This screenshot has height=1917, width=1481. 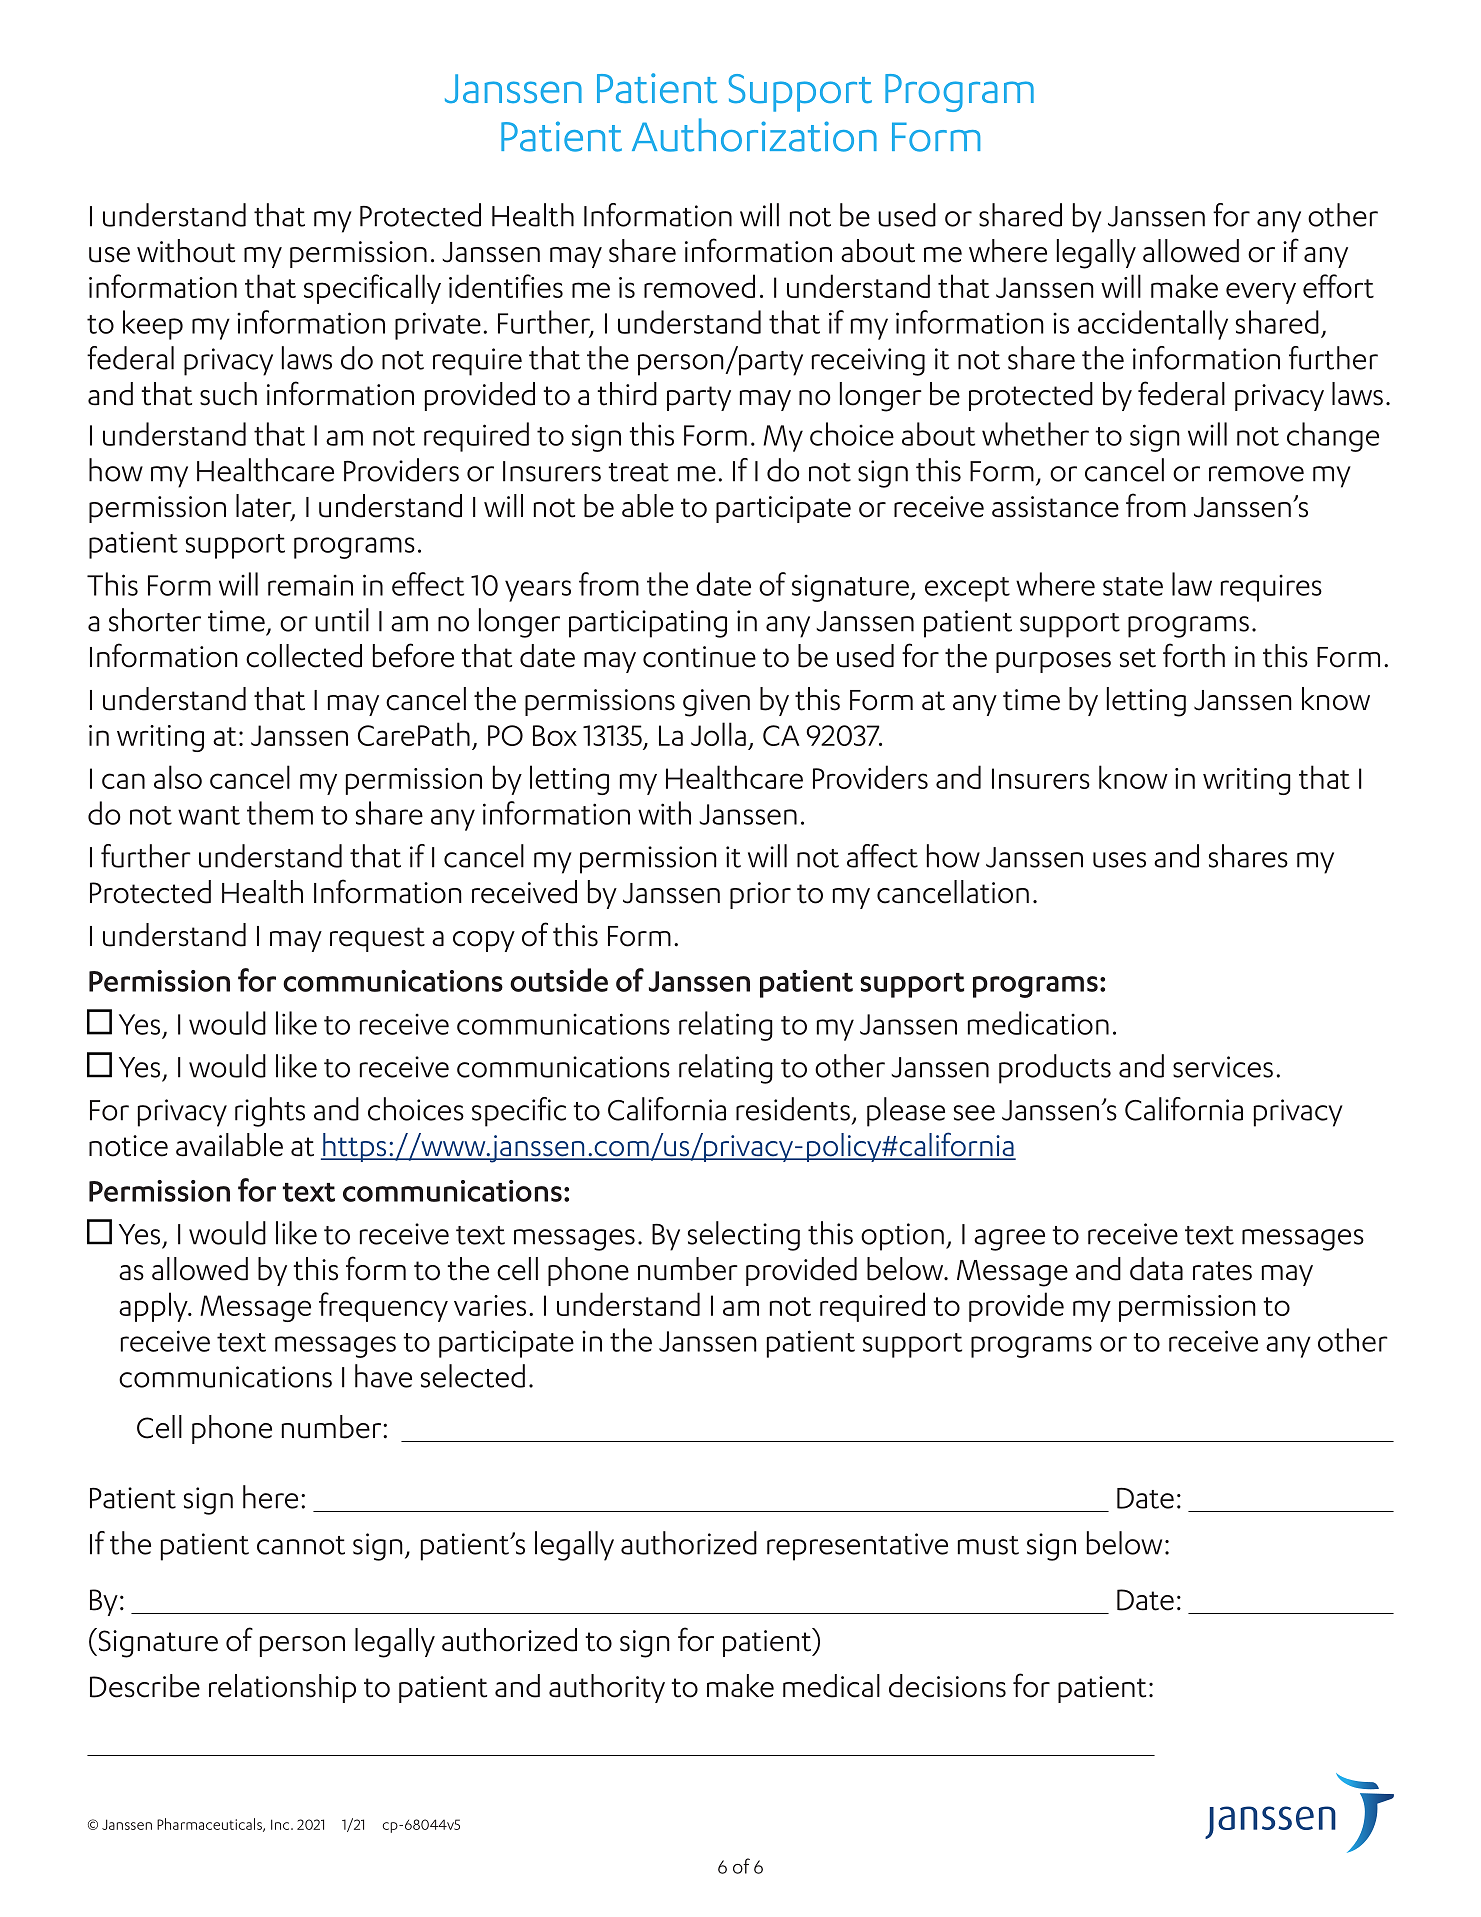 I want to click on rights, so click(x=270, y=1112).
